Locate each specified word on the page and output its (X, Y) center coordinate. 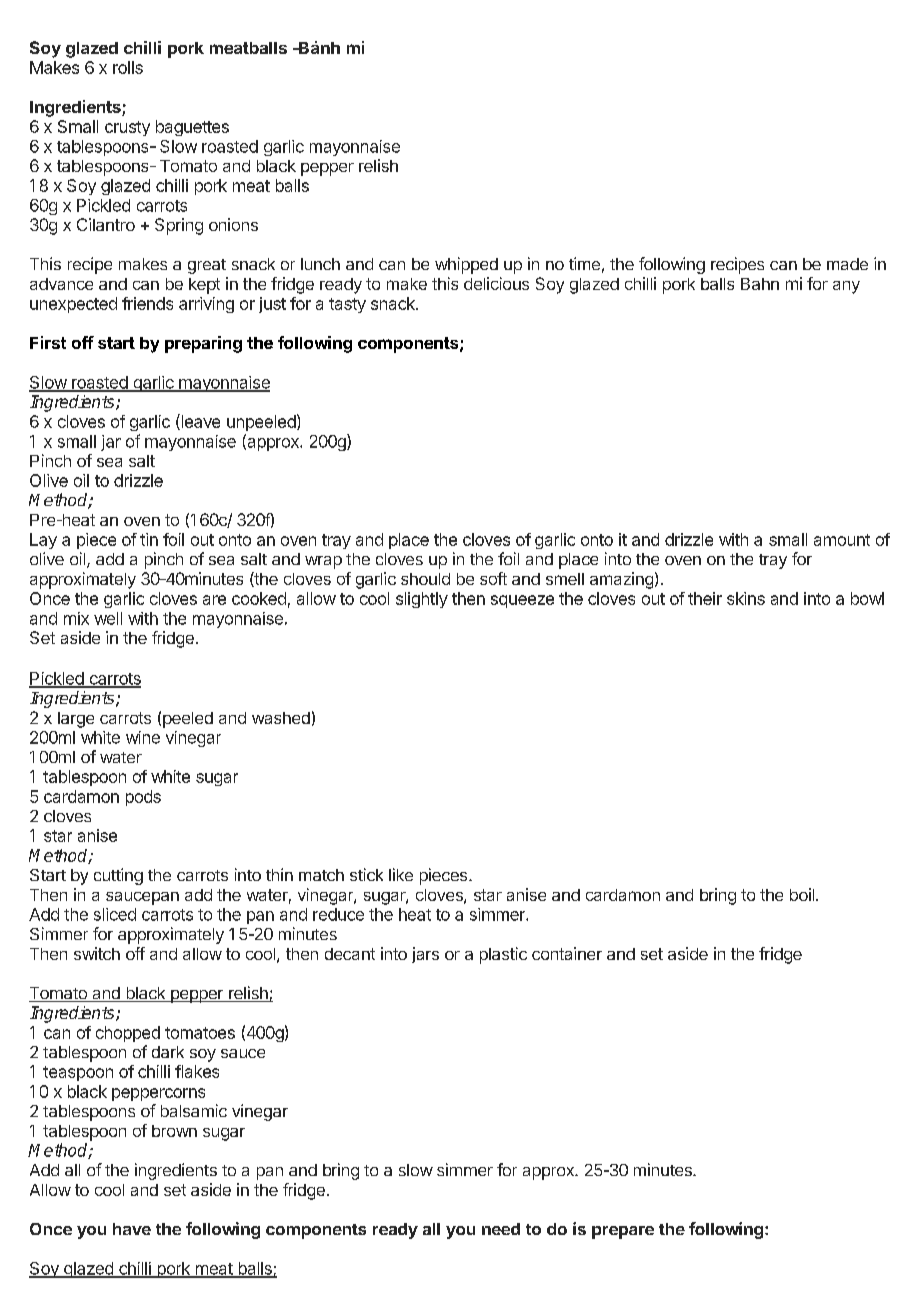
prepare (623, 1232)
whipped (466, 265)
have (132, 1229)
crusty (127, 128)
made (847, 264)
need (501, 1229)
